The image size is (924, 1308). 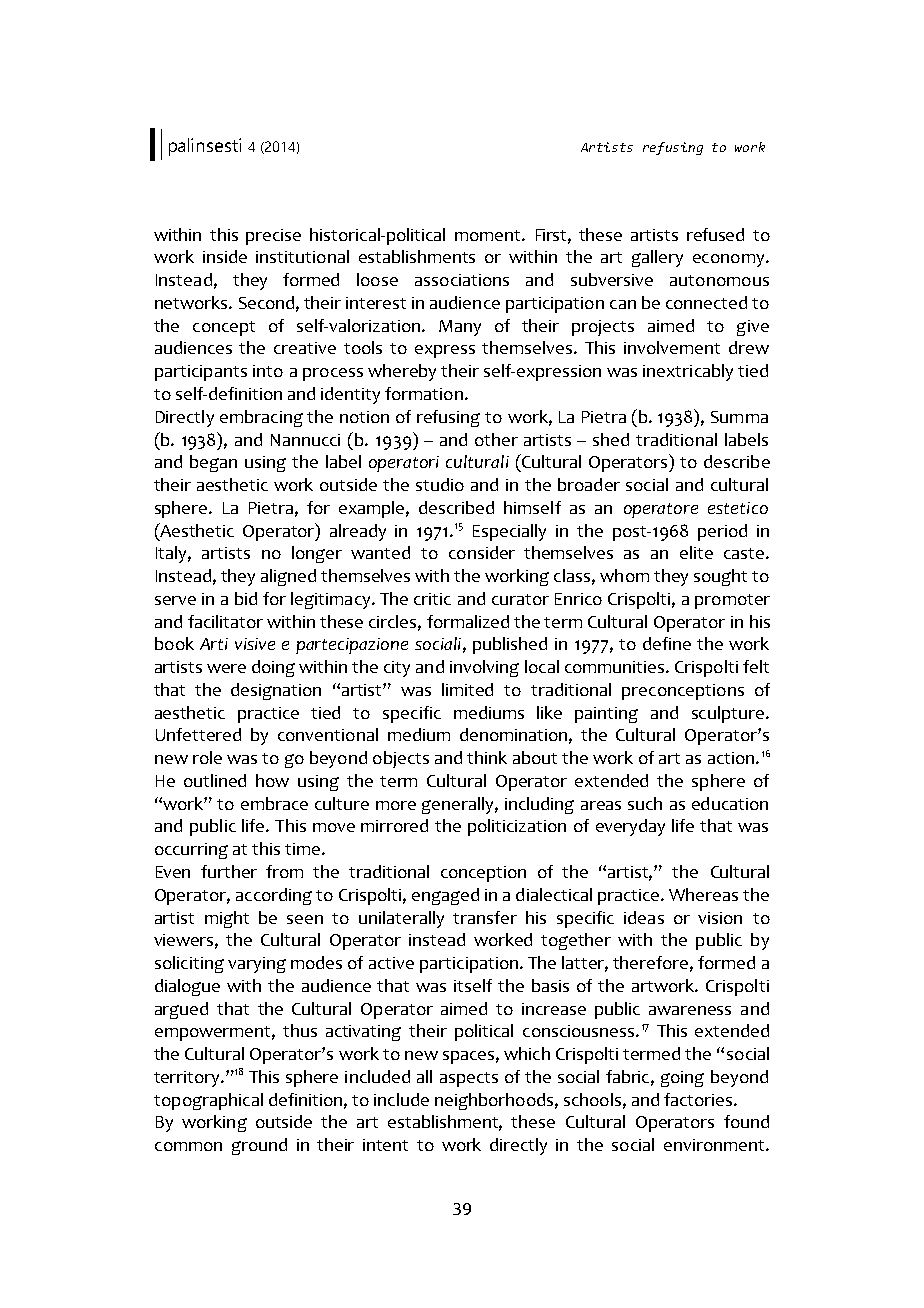 I want to click on gallery, so click(x=657, y=258).
